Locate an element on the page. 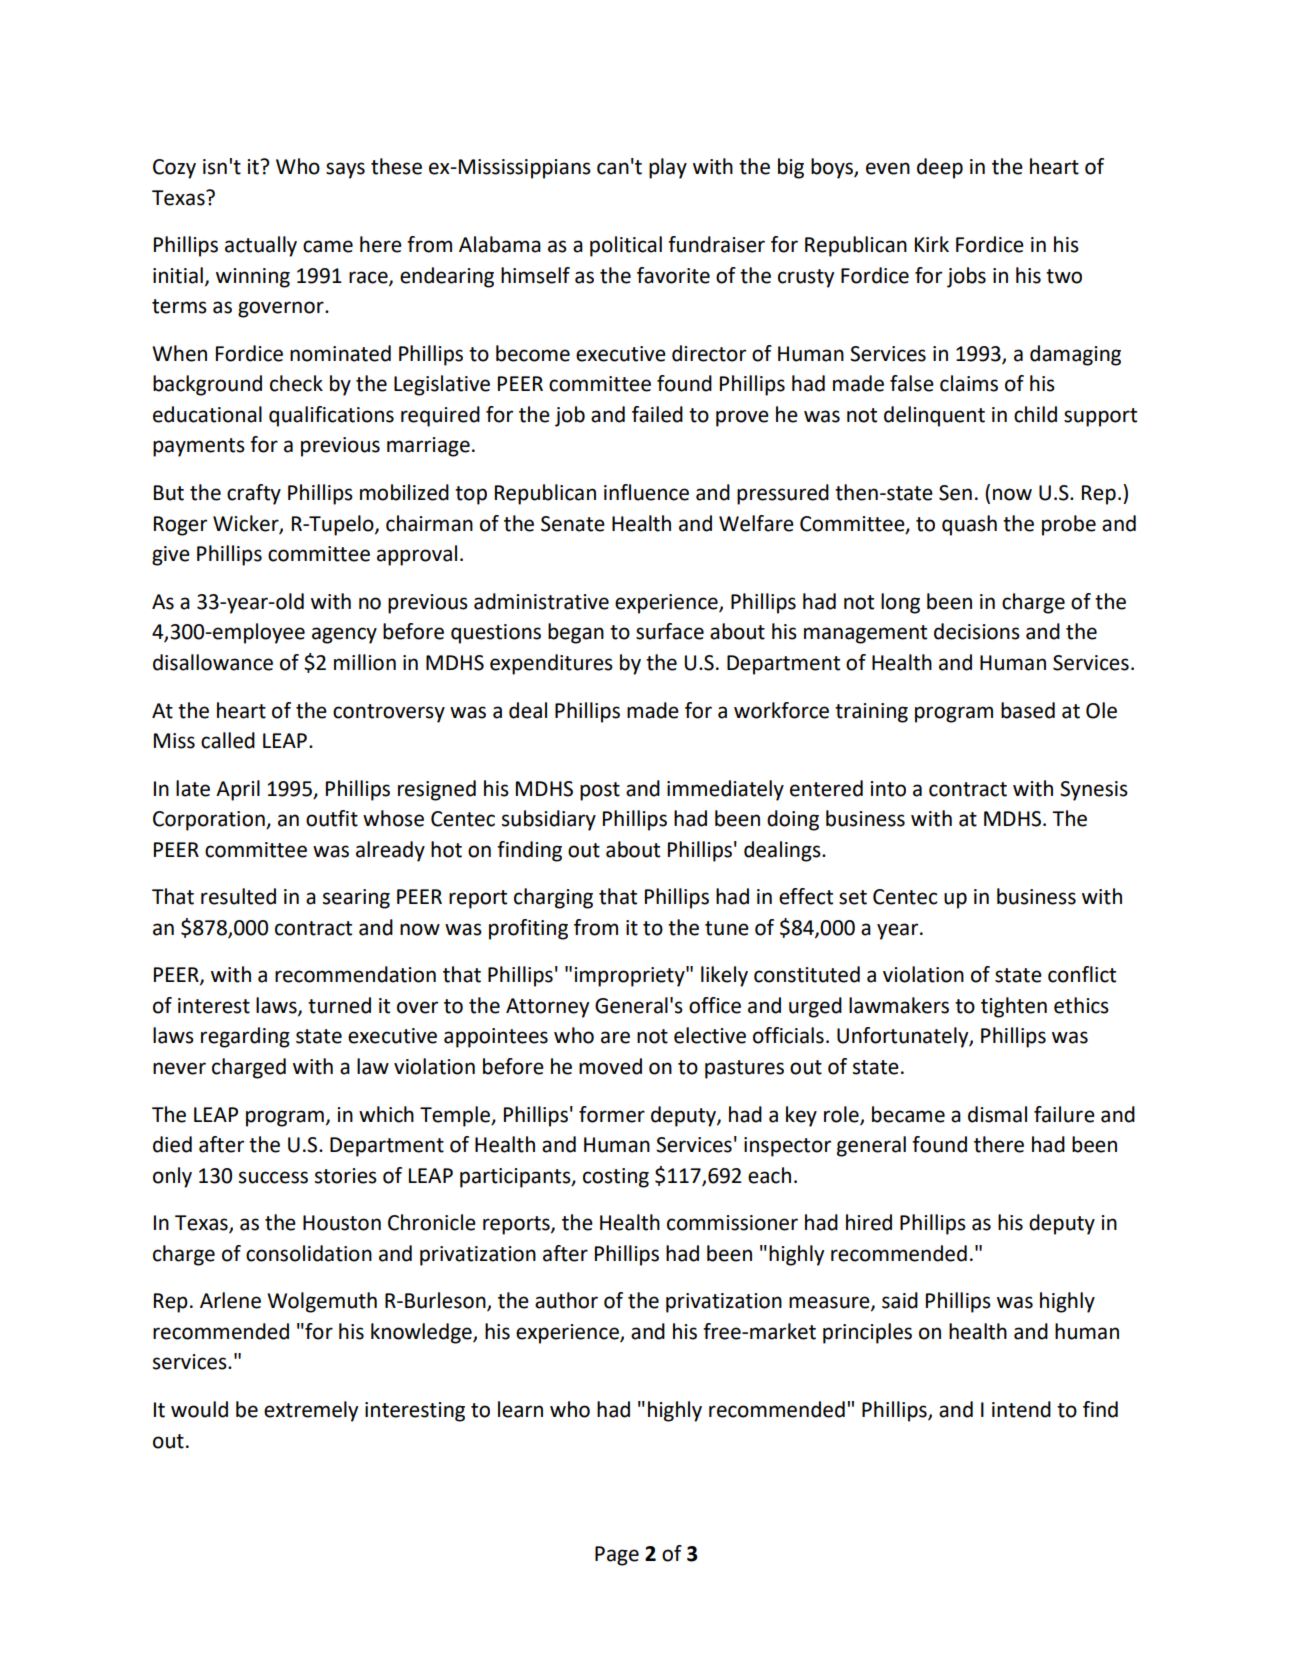  success is located at coordinates (273, 1177).
